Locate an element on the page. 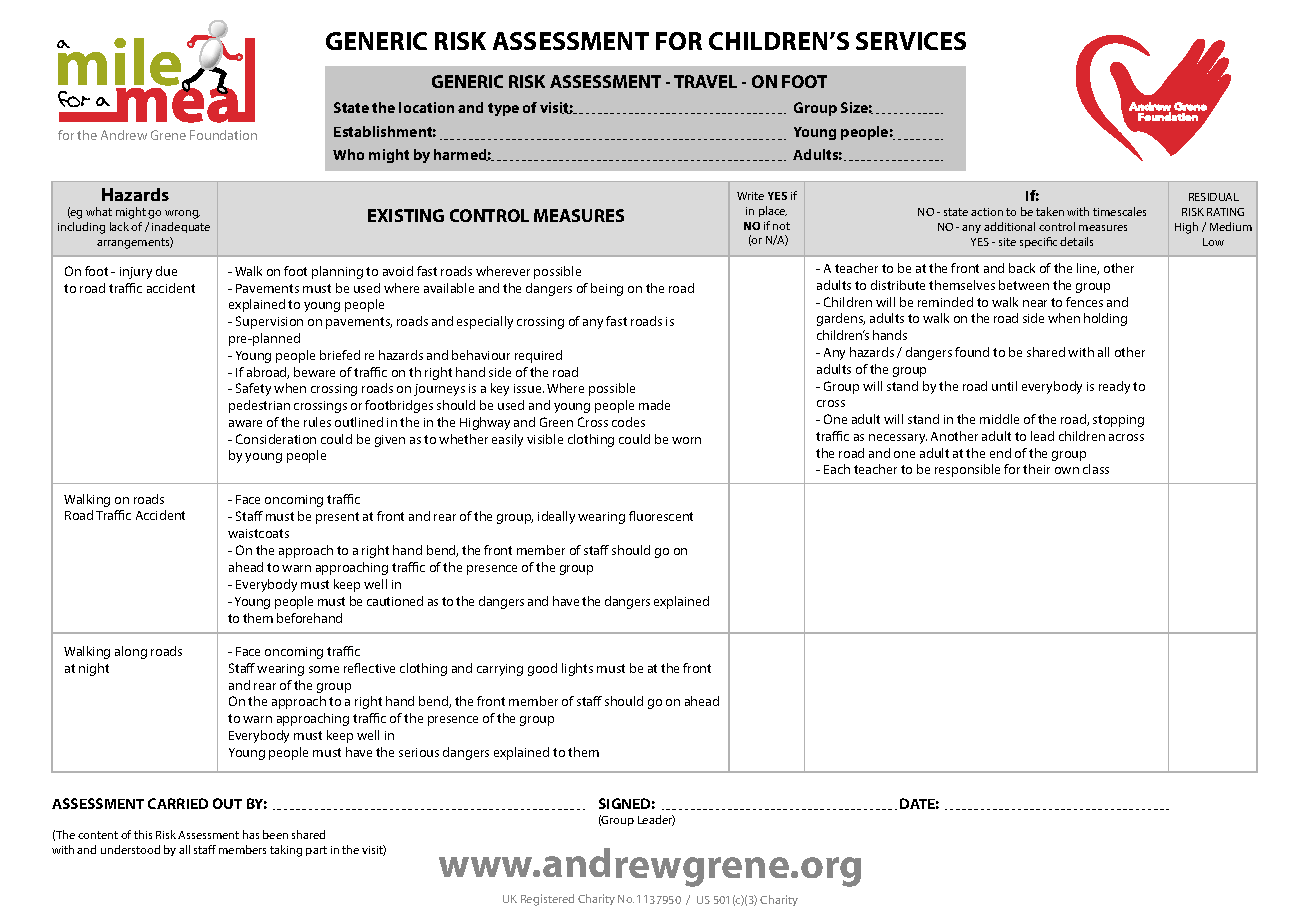 This image has height=924, width=1308. holding is located at coordinates (1105, 319).
